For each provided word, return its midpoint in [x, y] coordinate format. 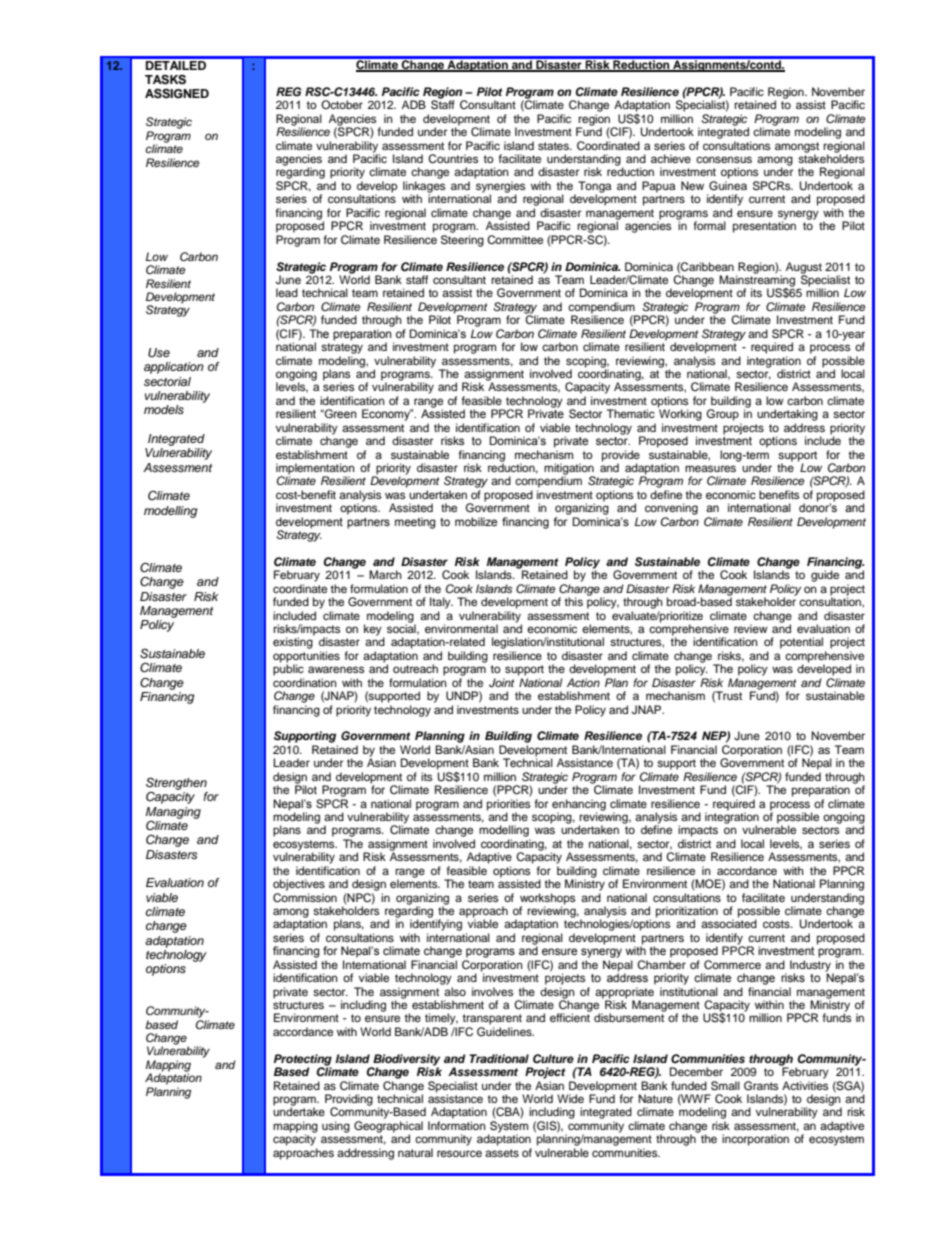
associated [729, 923]
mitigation [569, 470]
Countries [453, 159]
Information [457, 1125]
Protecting [303, 1061]
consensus [724, 159]
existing [293, 643]
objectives [299, 885]
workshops [547, 899]
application [174, 368]
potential [801, 643]
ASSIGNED [177, 93]
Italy [441, 603]
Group [722, 415]
